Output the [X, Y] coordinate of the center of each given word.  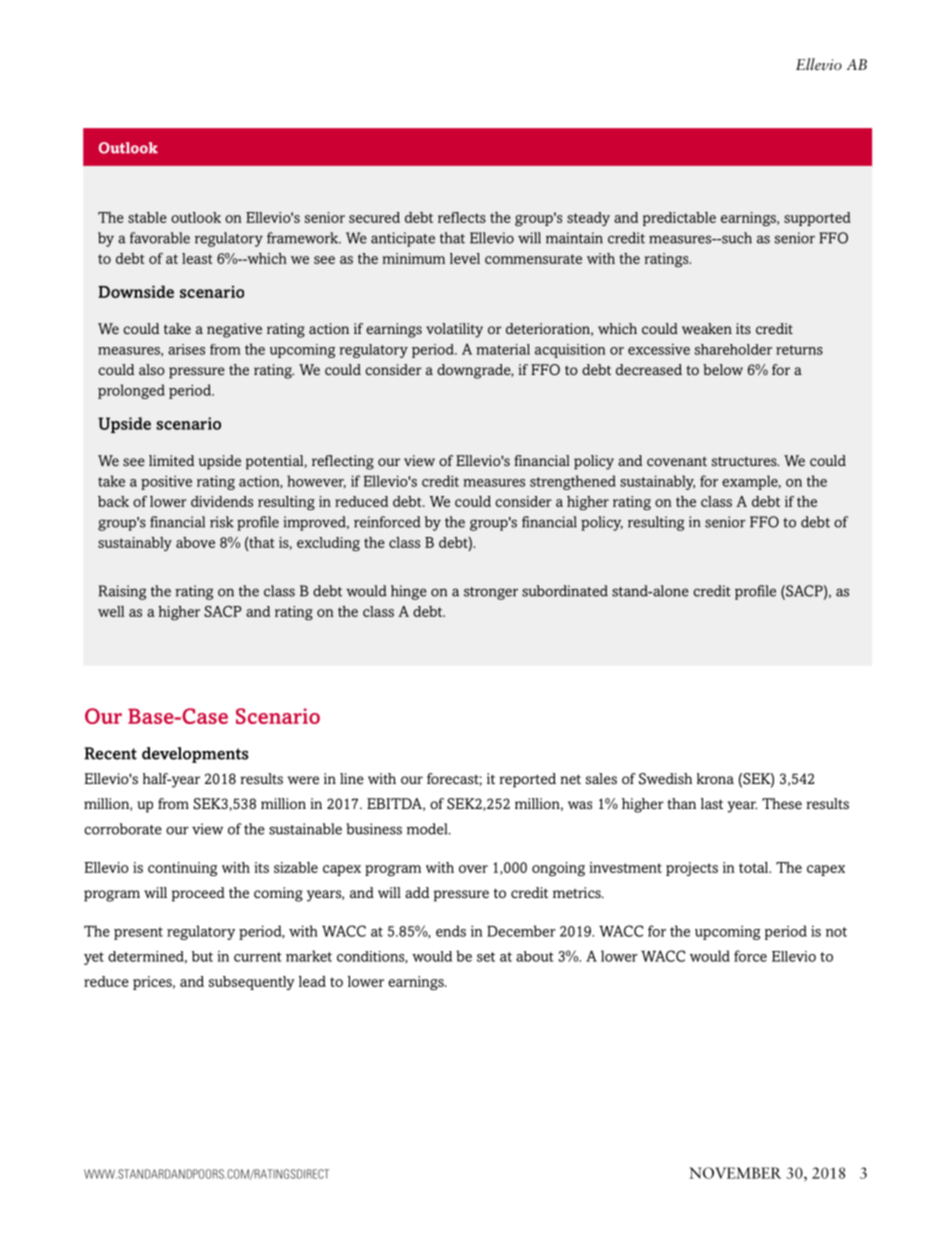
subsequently [252, 983]
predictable [679, 219]
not [836, 932]
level [465, 258]
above [195, 542]
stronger [491, 593]
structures [745, 461]
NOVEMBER [735, 1173]
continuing [182, 869]
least [197, 258]
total [755, 867]
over [473, 869]
